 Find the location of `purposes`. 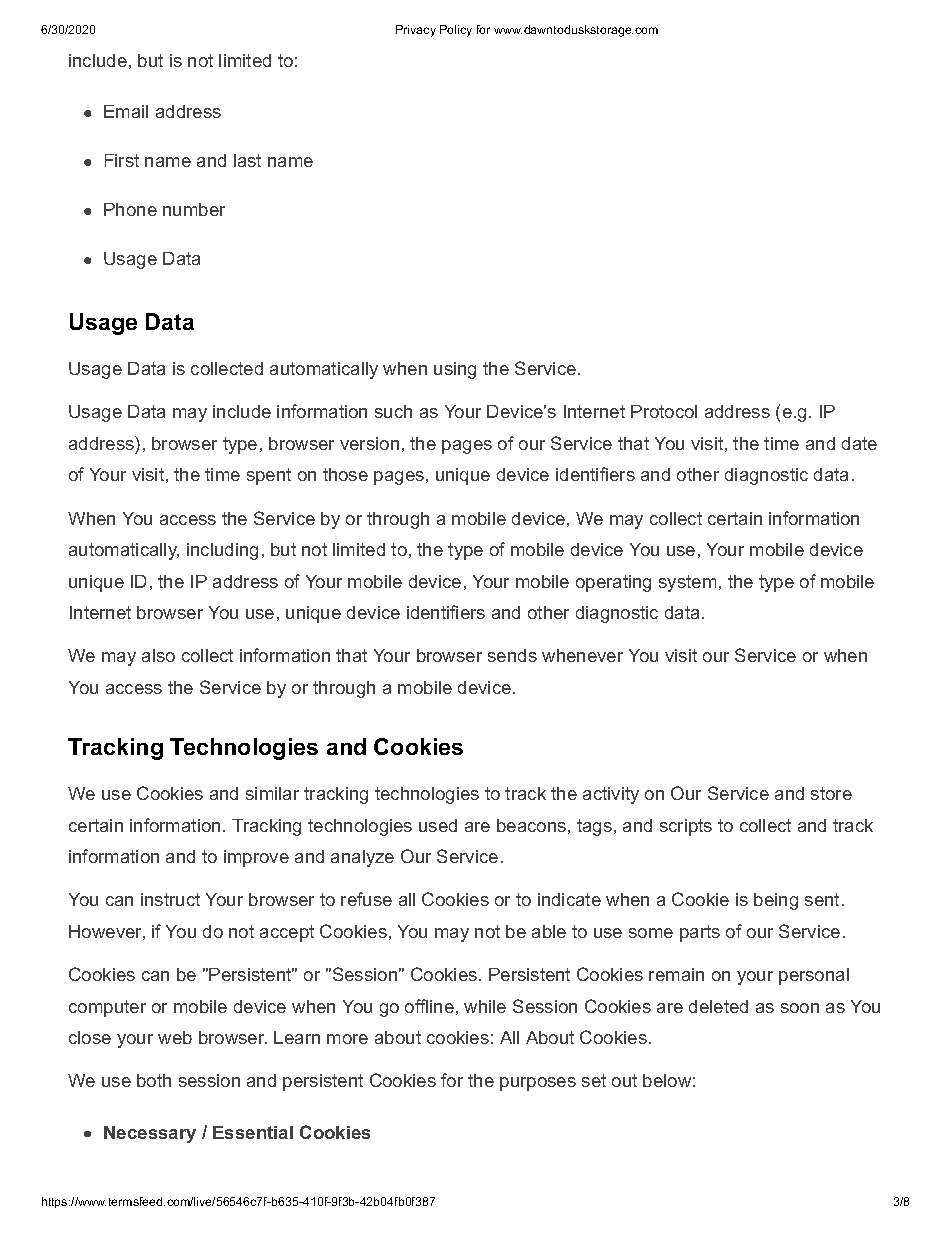

purposes is located at coordinates (538, 1084).
